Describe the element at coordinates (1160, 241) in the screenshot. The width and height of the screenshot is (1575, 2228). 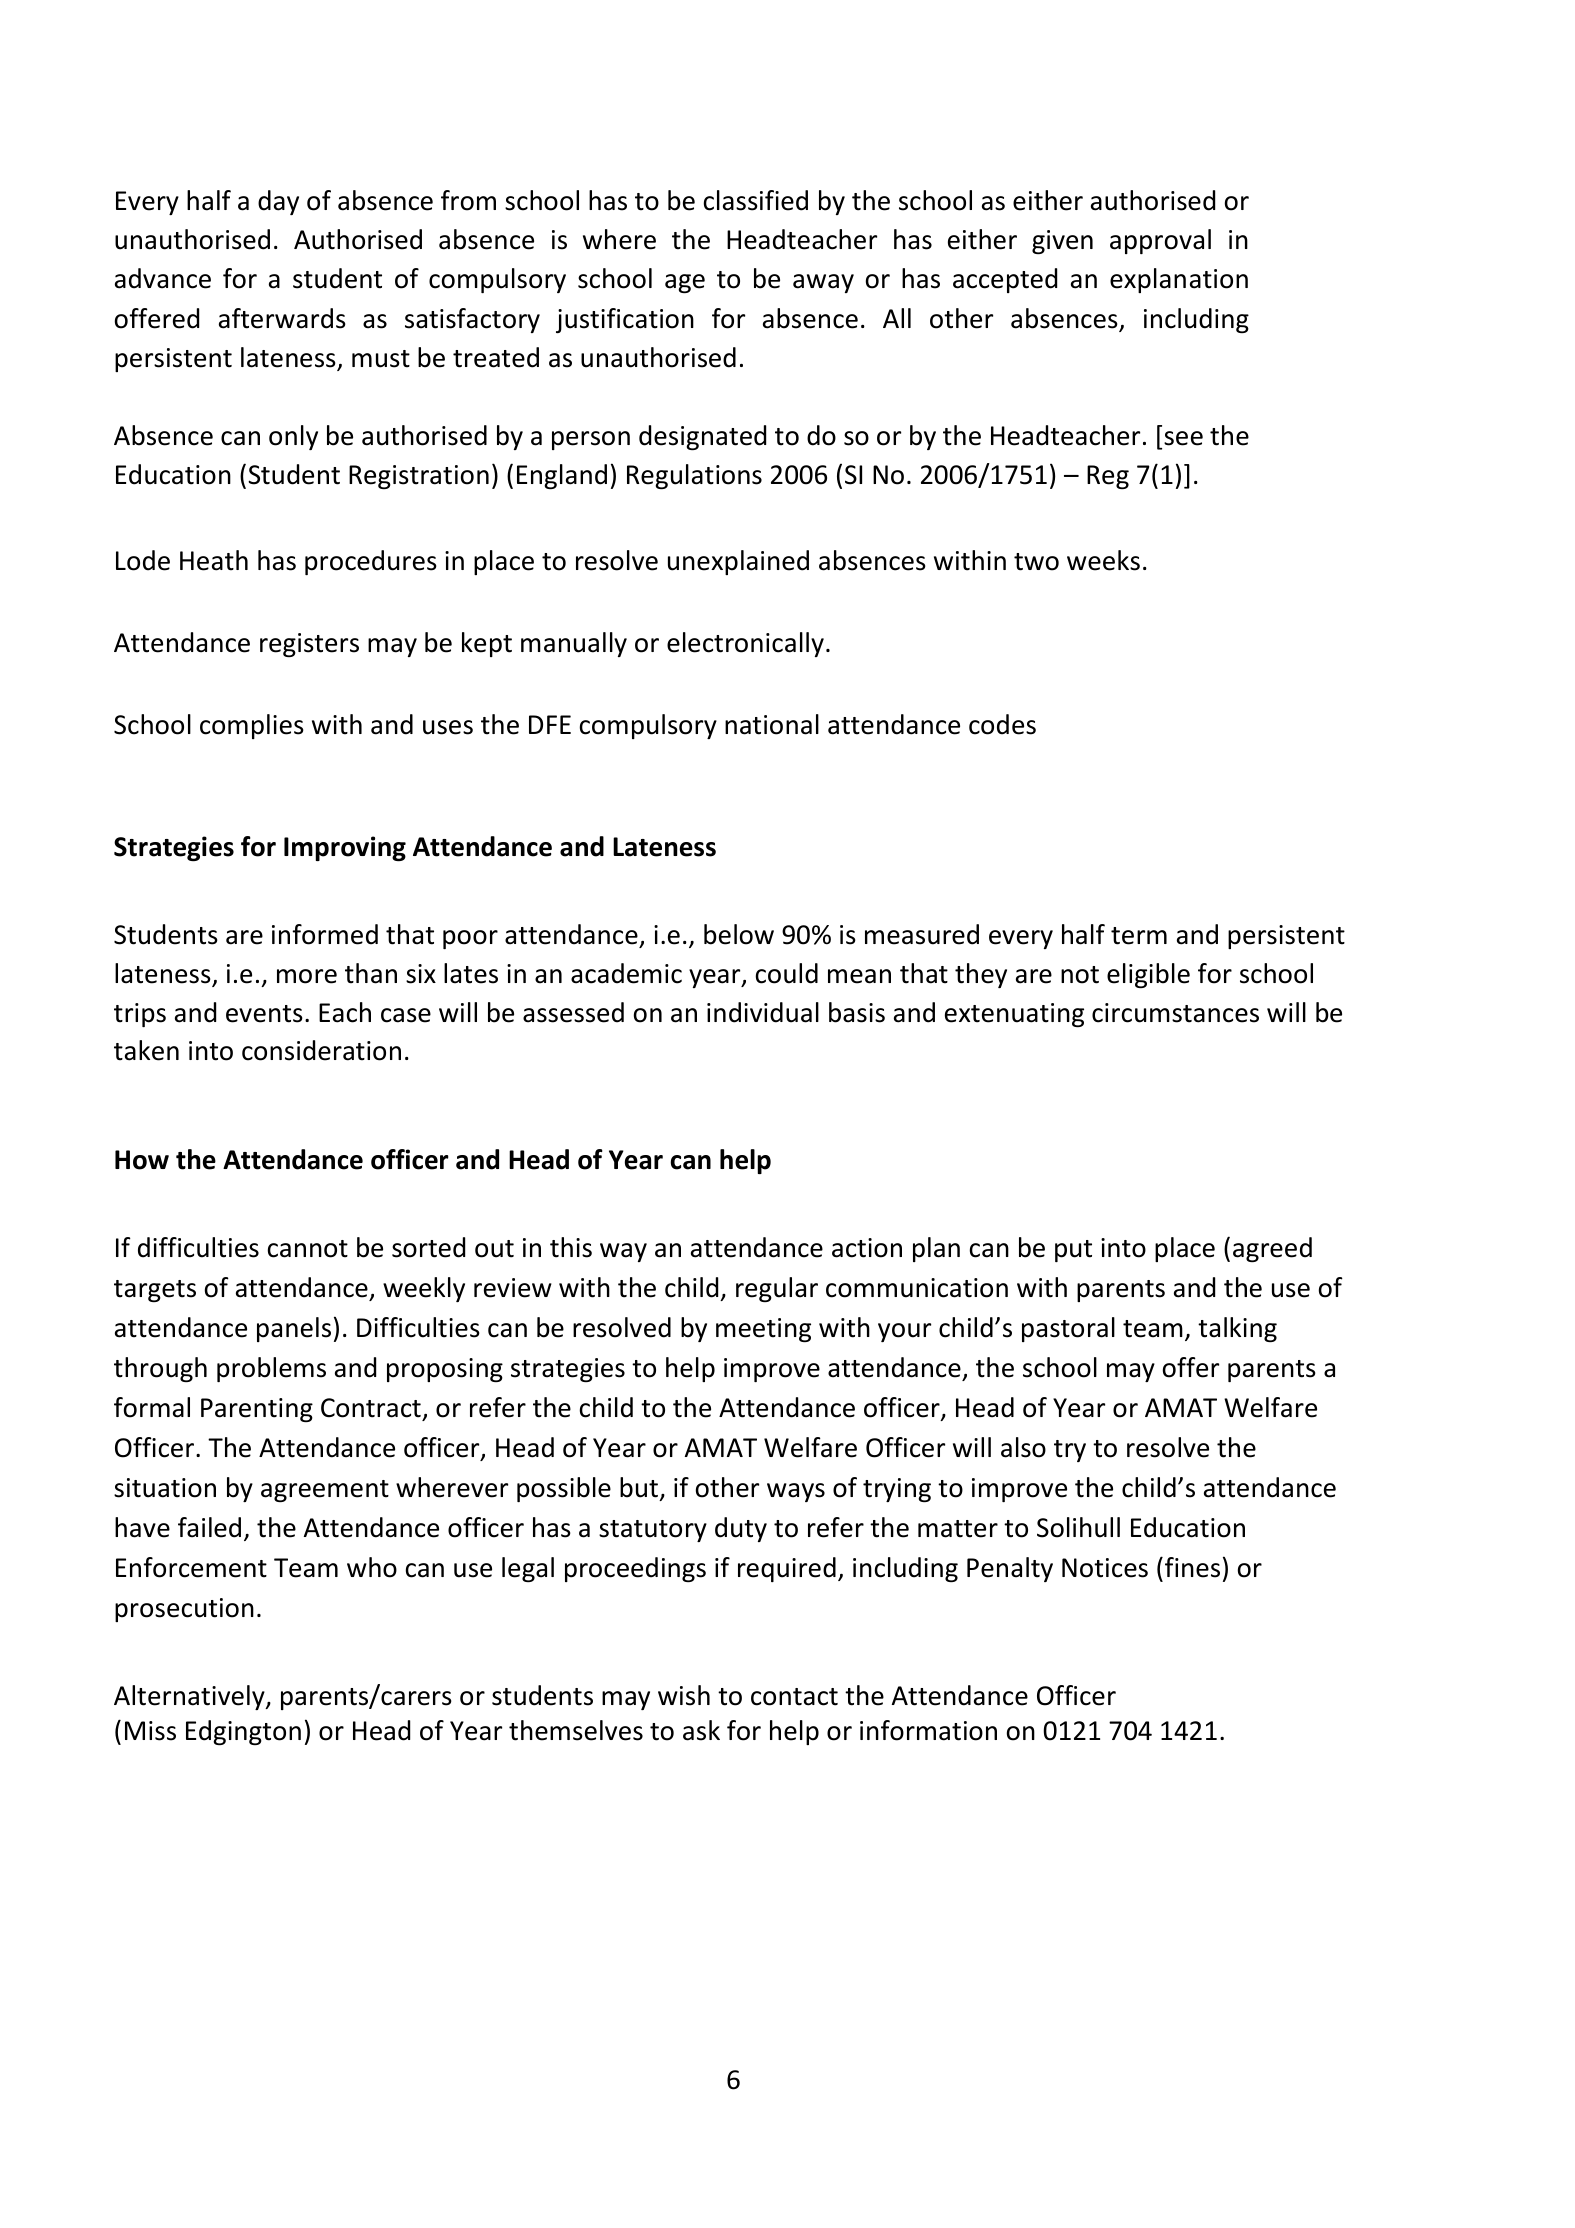
I see `approval` at that location.
